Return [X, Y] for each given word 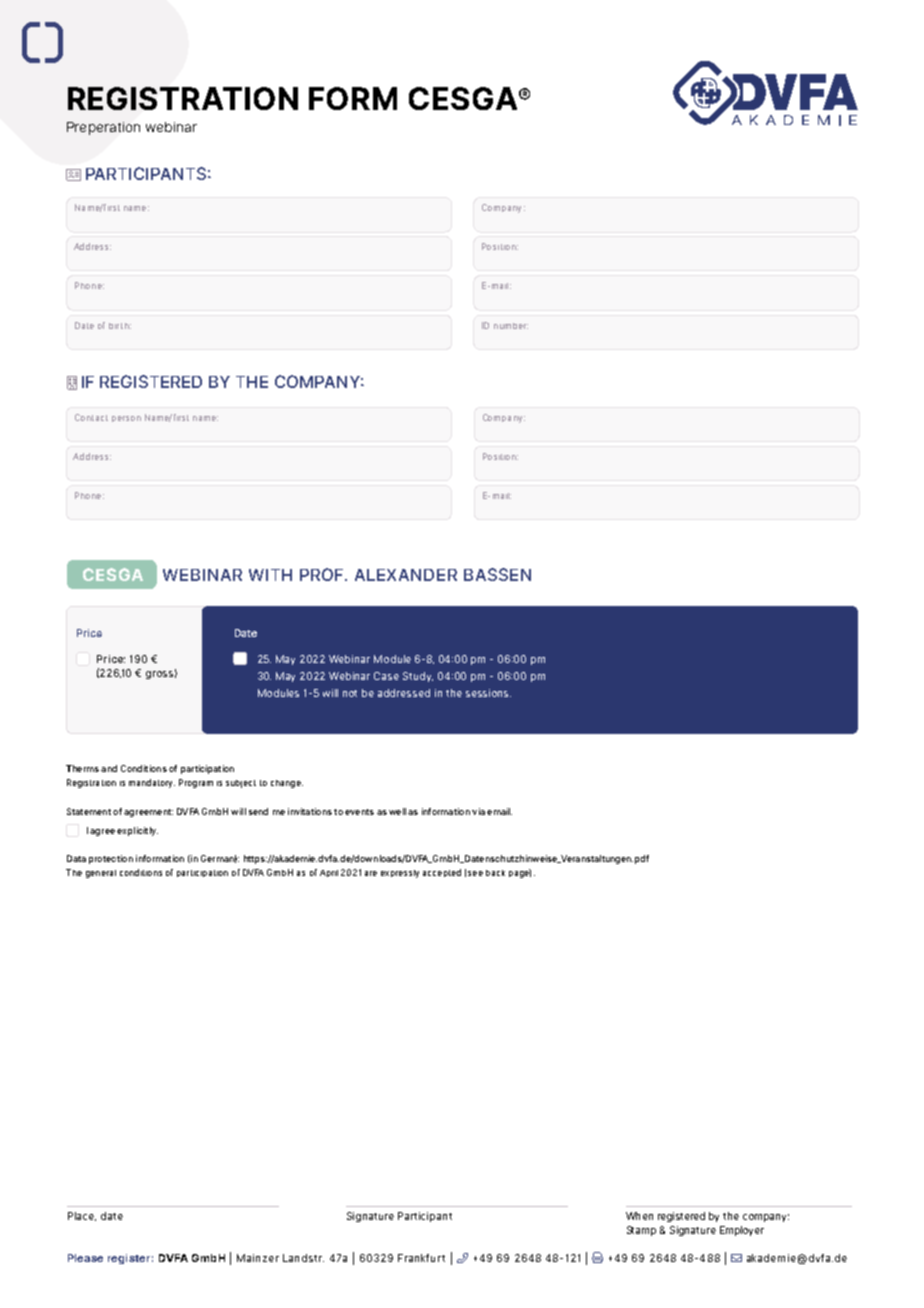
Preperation [103, 128]
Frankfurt [421, 1258]
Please [85, 1258]
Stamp [641, 1231]
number [511, 326]
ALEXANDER [406, 575]
